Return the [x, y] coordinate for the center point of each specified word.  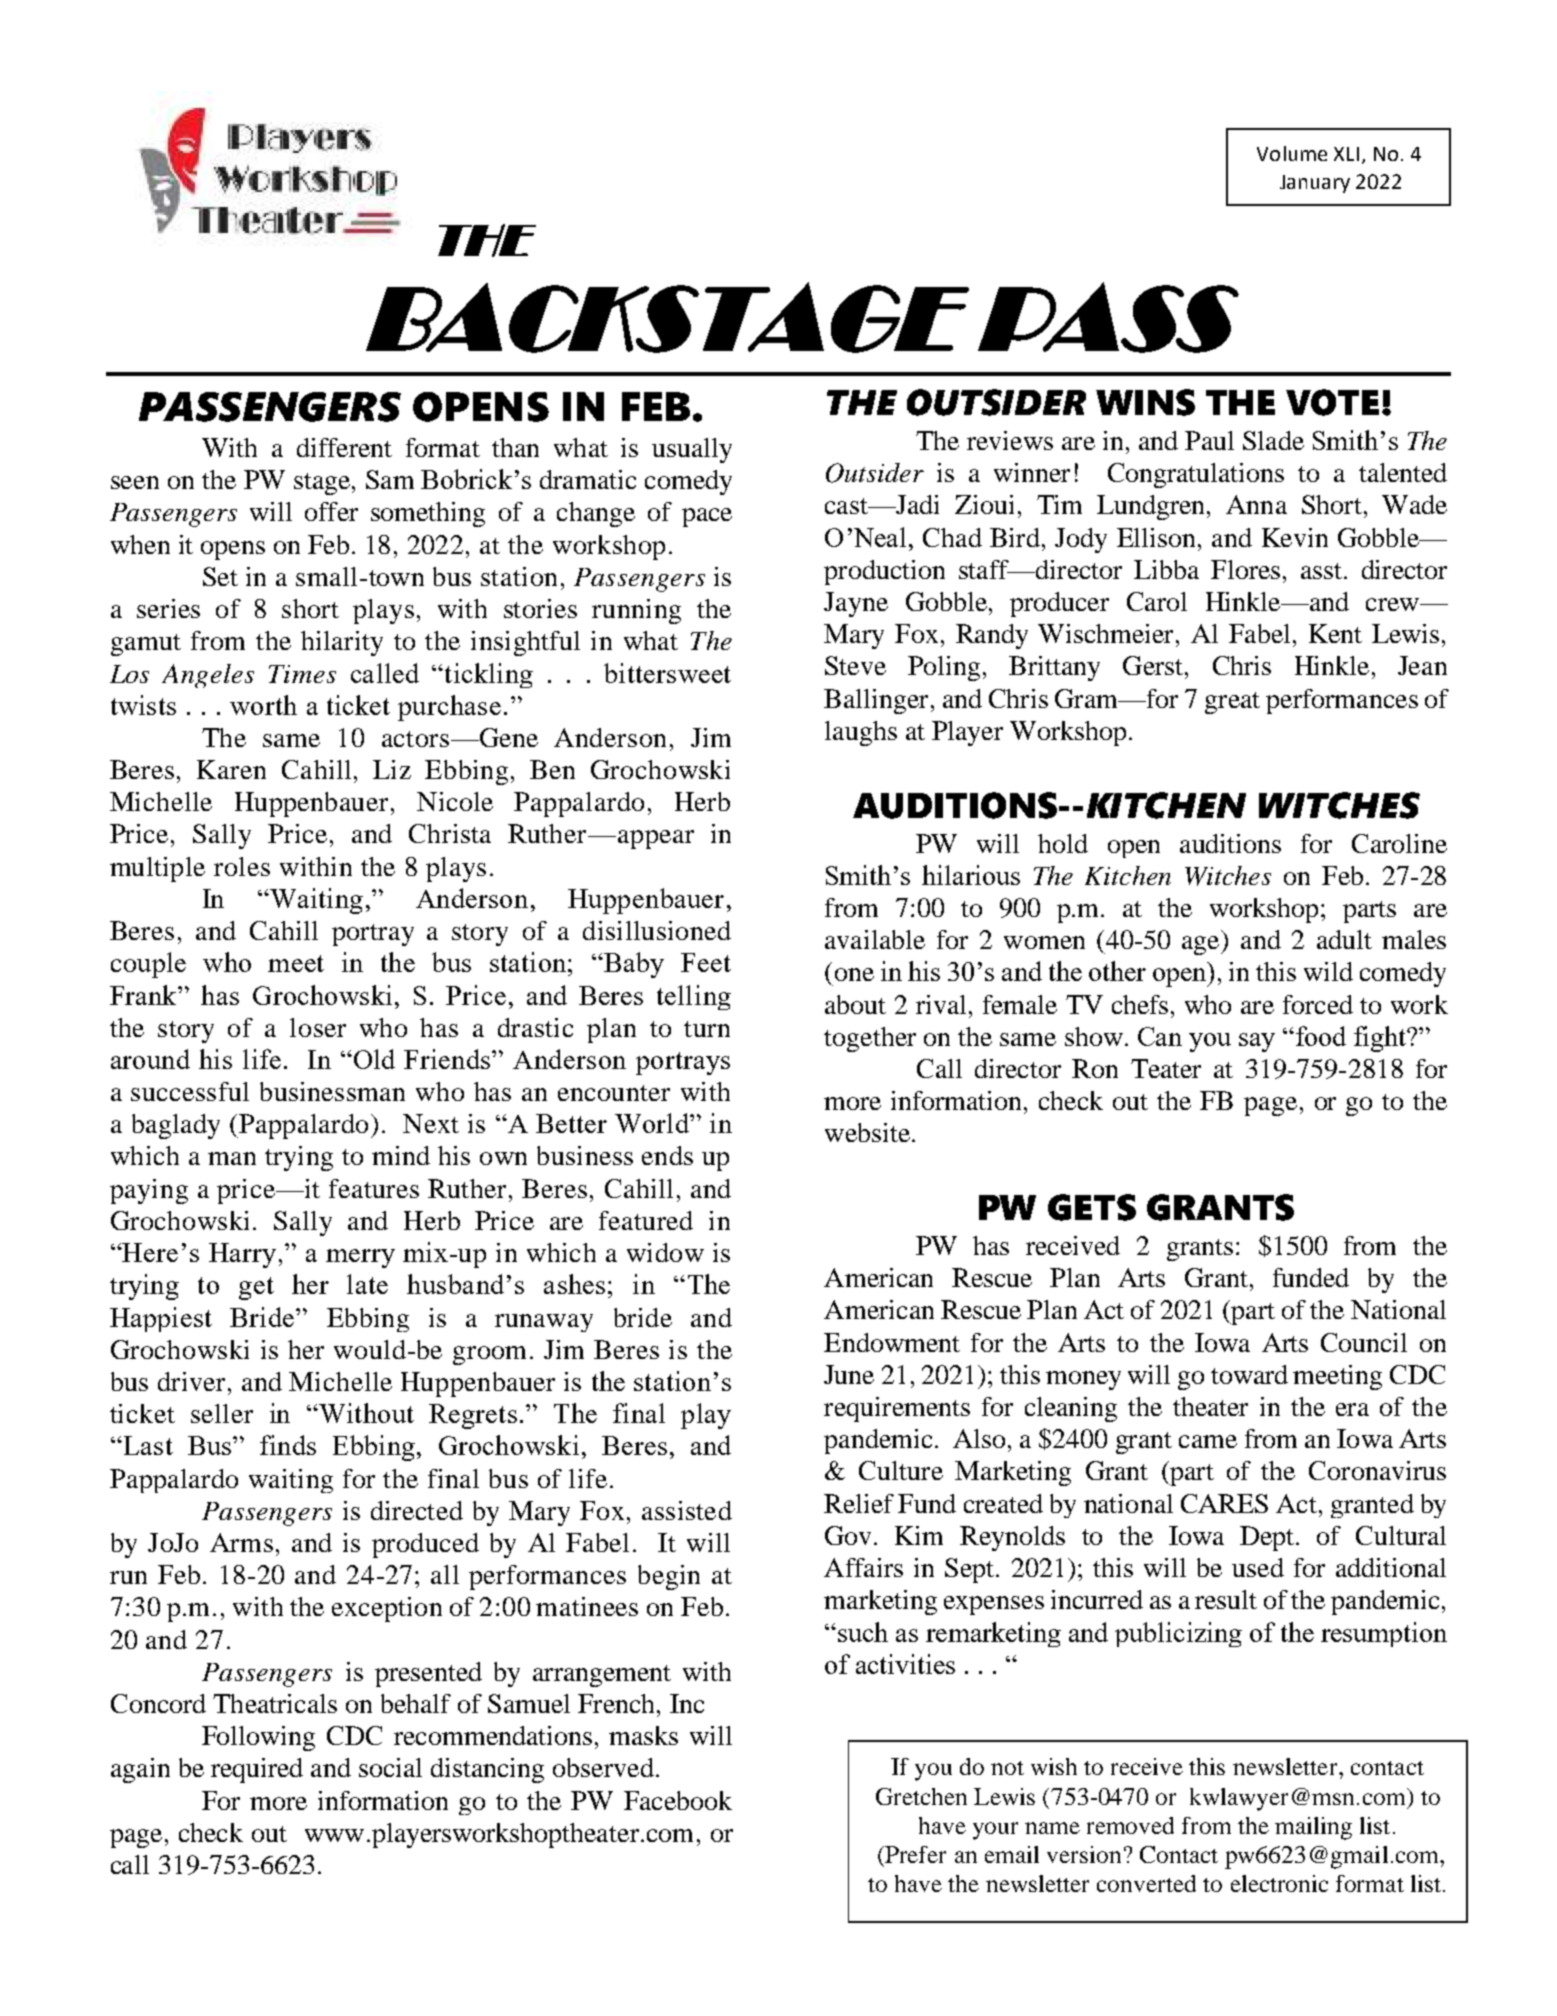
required [257, 1770]
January [1315, 184]
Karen [231, 769]
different [344, 447]
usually [692, 450]
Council [1364, 1342]
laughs [861, 733]
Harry [242, 1255]
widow [665, 1252]
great [1232, 703]
